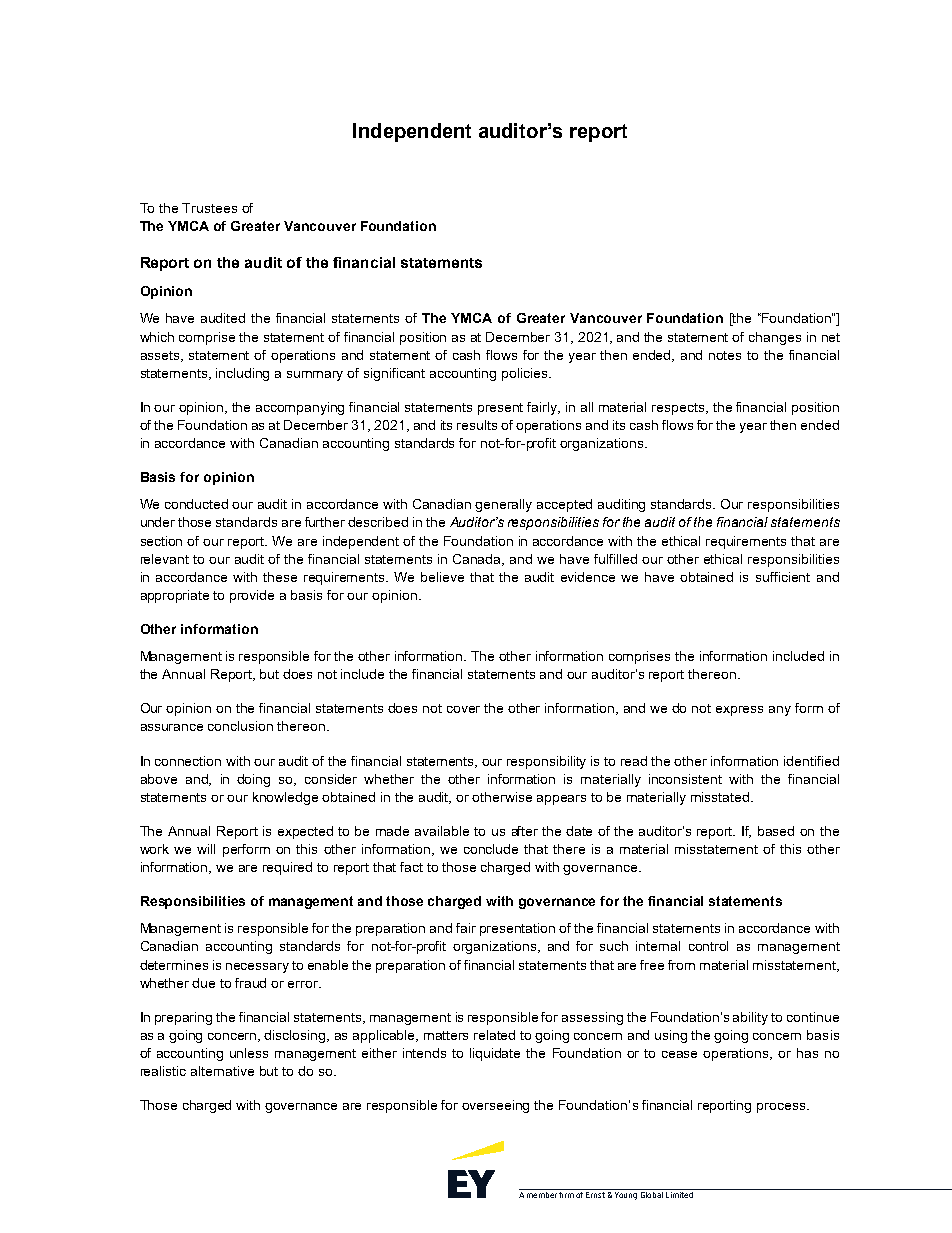 This screenshot has width=952, height=1233. I want to click on conclude, so click(491, 849).
